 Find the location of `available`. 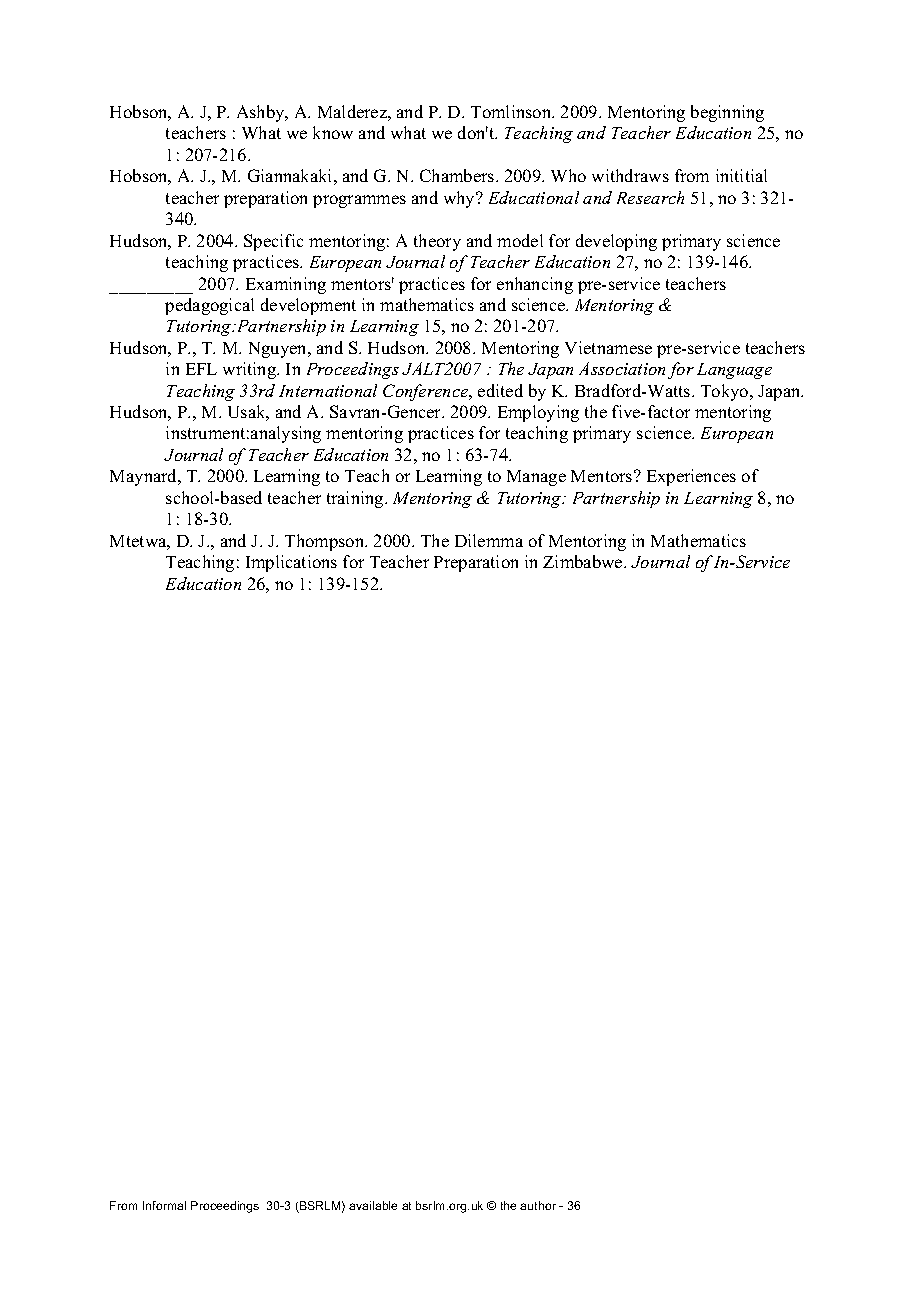

available is located at coordinates (373, 1205).
